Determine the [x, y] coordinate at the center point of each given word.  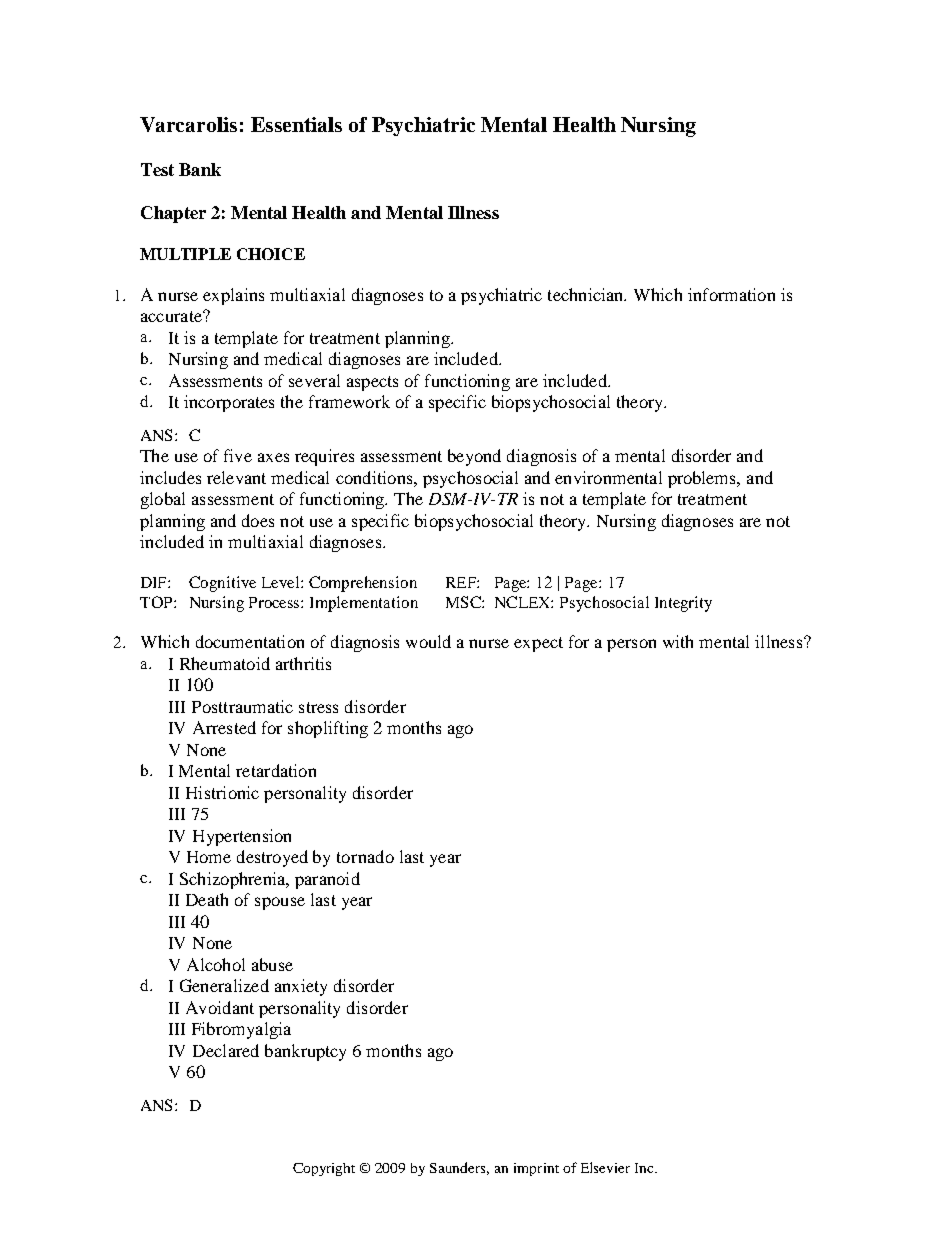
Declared [226, 1050]
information [731, 294]
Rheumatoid [225, 663]
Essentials [296, 124]
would [428, 641]
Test [157, 169]
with [678, 641]
